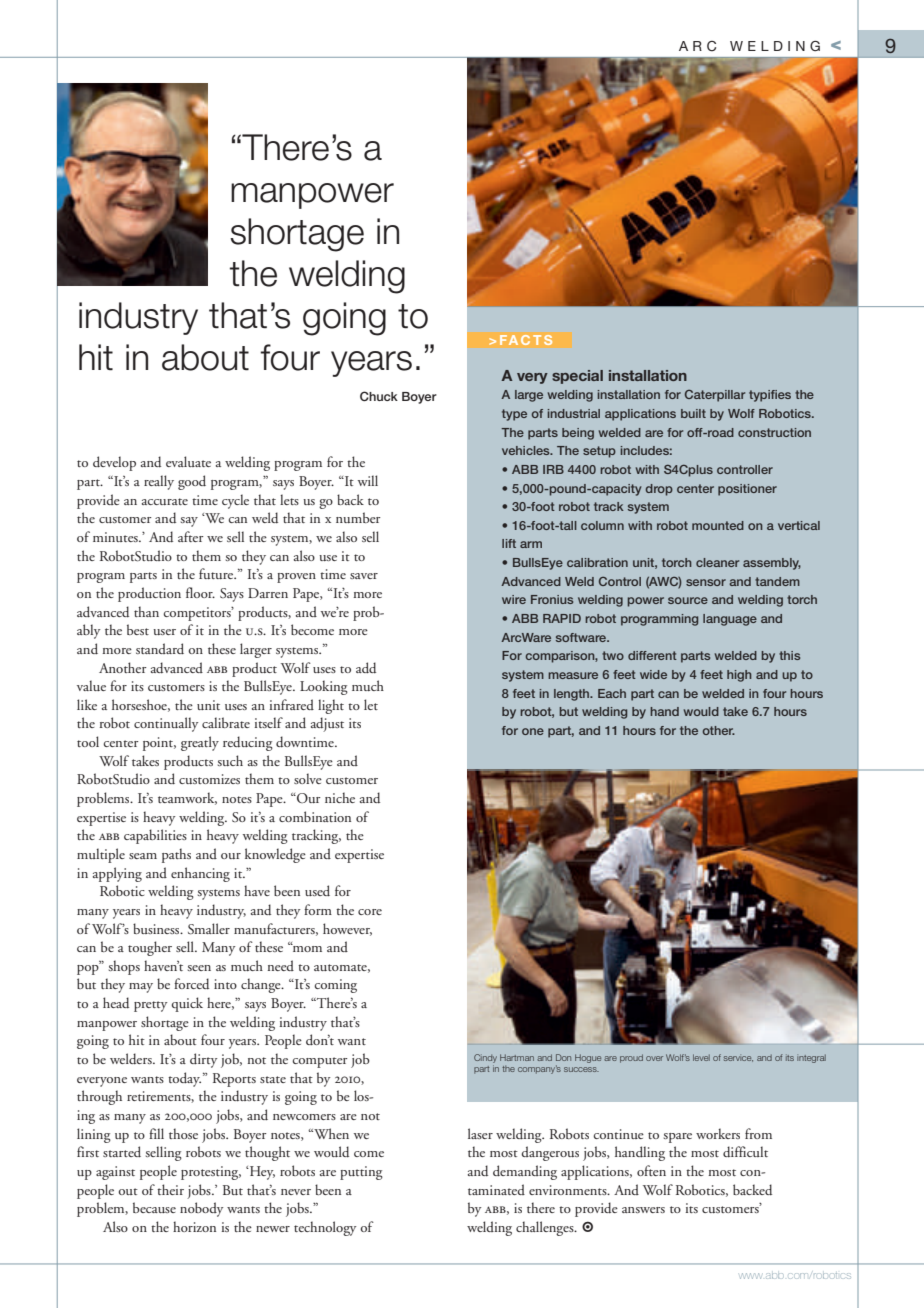 This document has width=924, height=1308. I want to click on high, so click(739, 676).
